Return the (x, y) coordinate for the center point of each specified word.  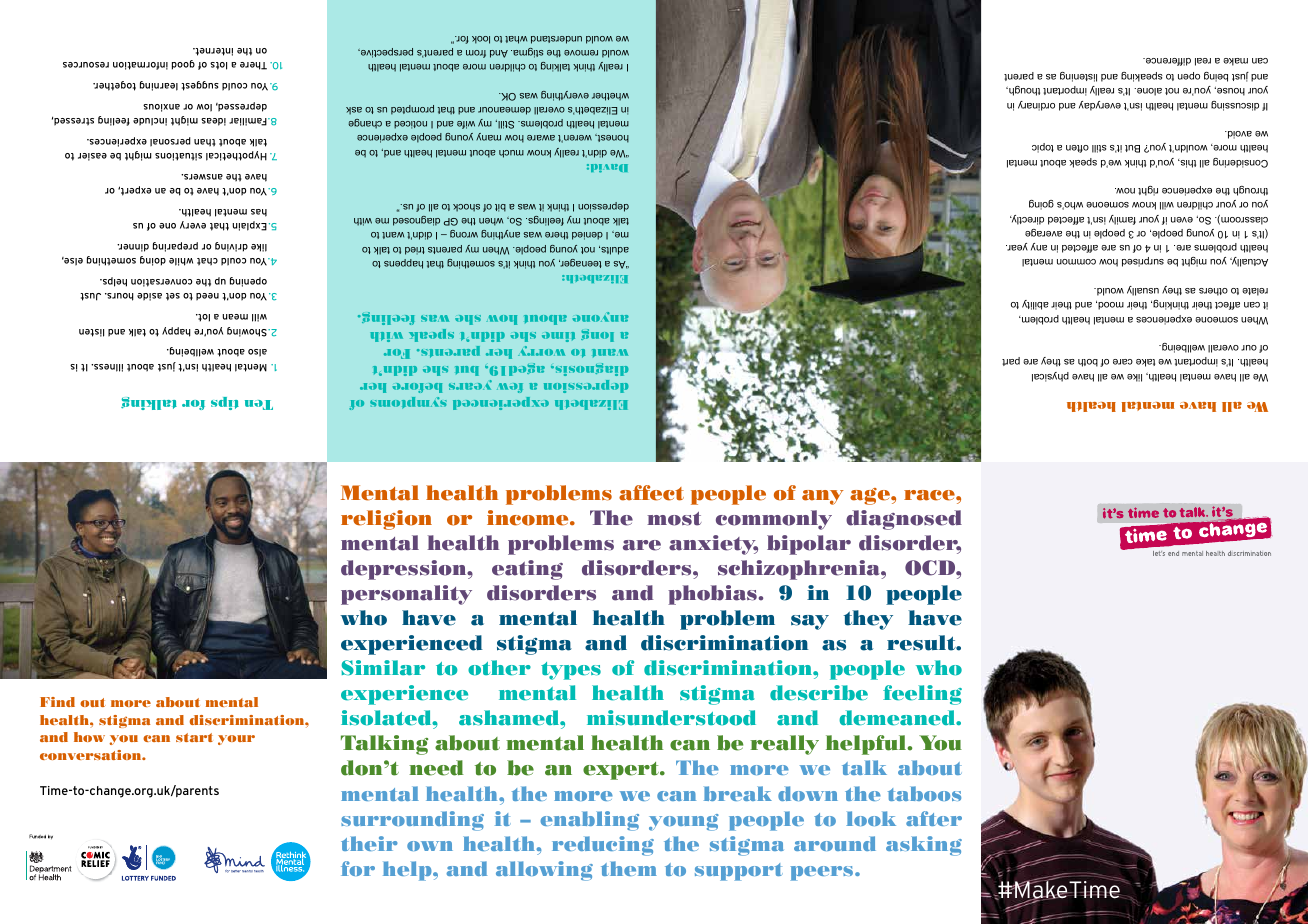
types (571, 671)
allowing (544, 871)
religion (386, 520)
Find (57, 702)
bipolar (809, 545)
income (529, 518)
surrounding (412, 821)
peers (823, 873)
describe (819, 693)
